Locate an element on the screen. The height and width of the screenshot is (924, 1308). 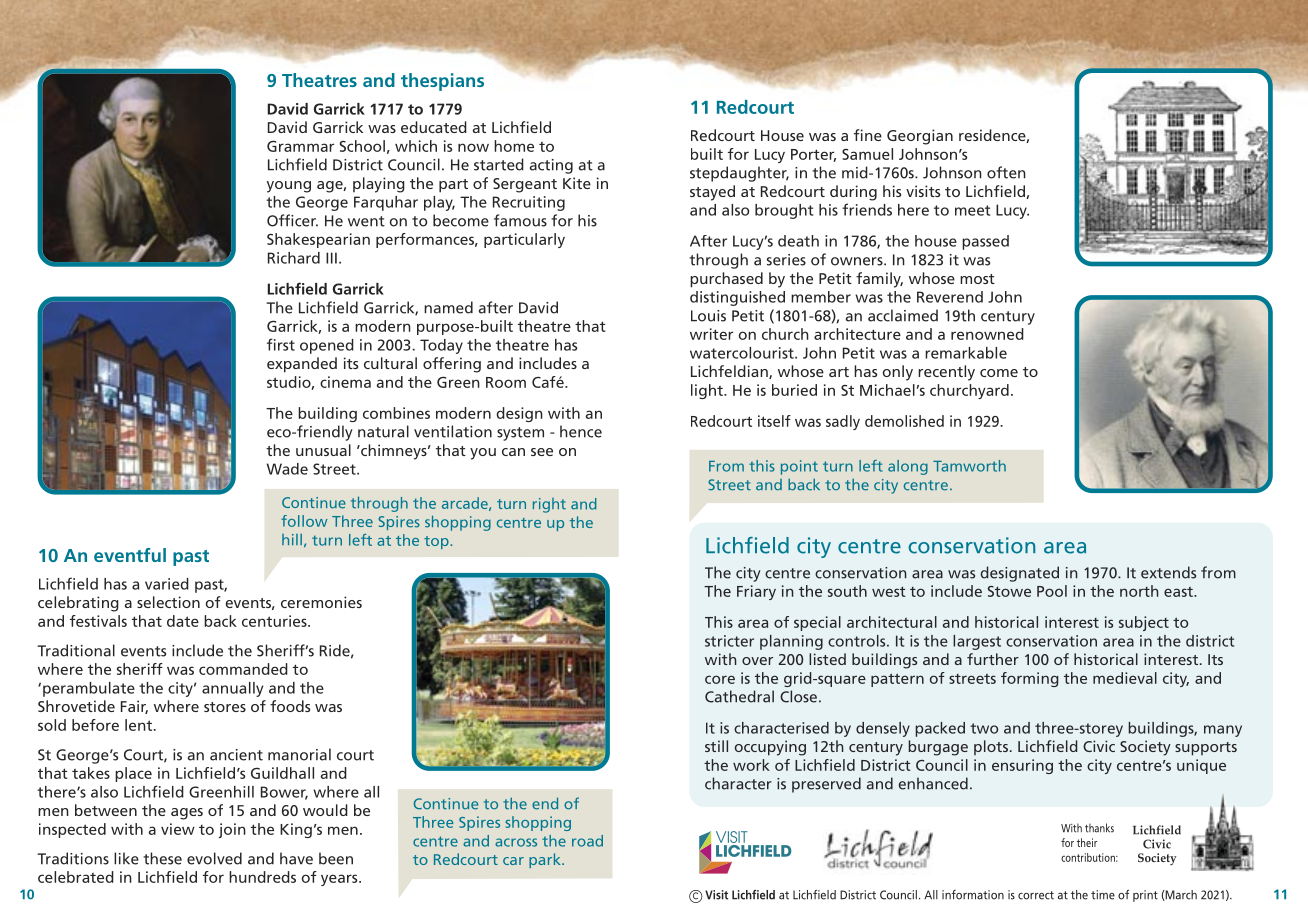
park is located at coordinates (546, 860).
